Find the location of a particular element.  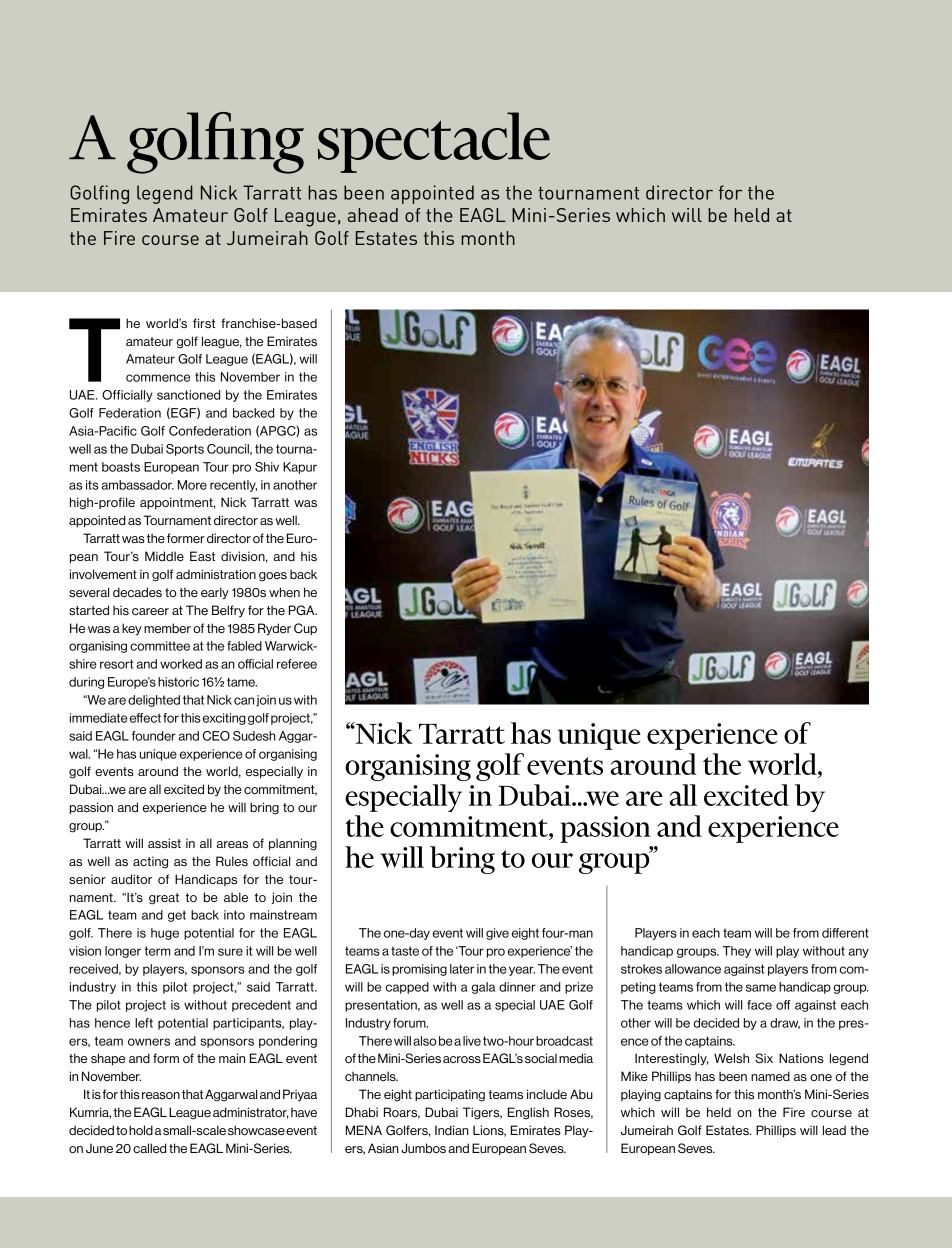

spectacle is located at coordinates (434, 142).
